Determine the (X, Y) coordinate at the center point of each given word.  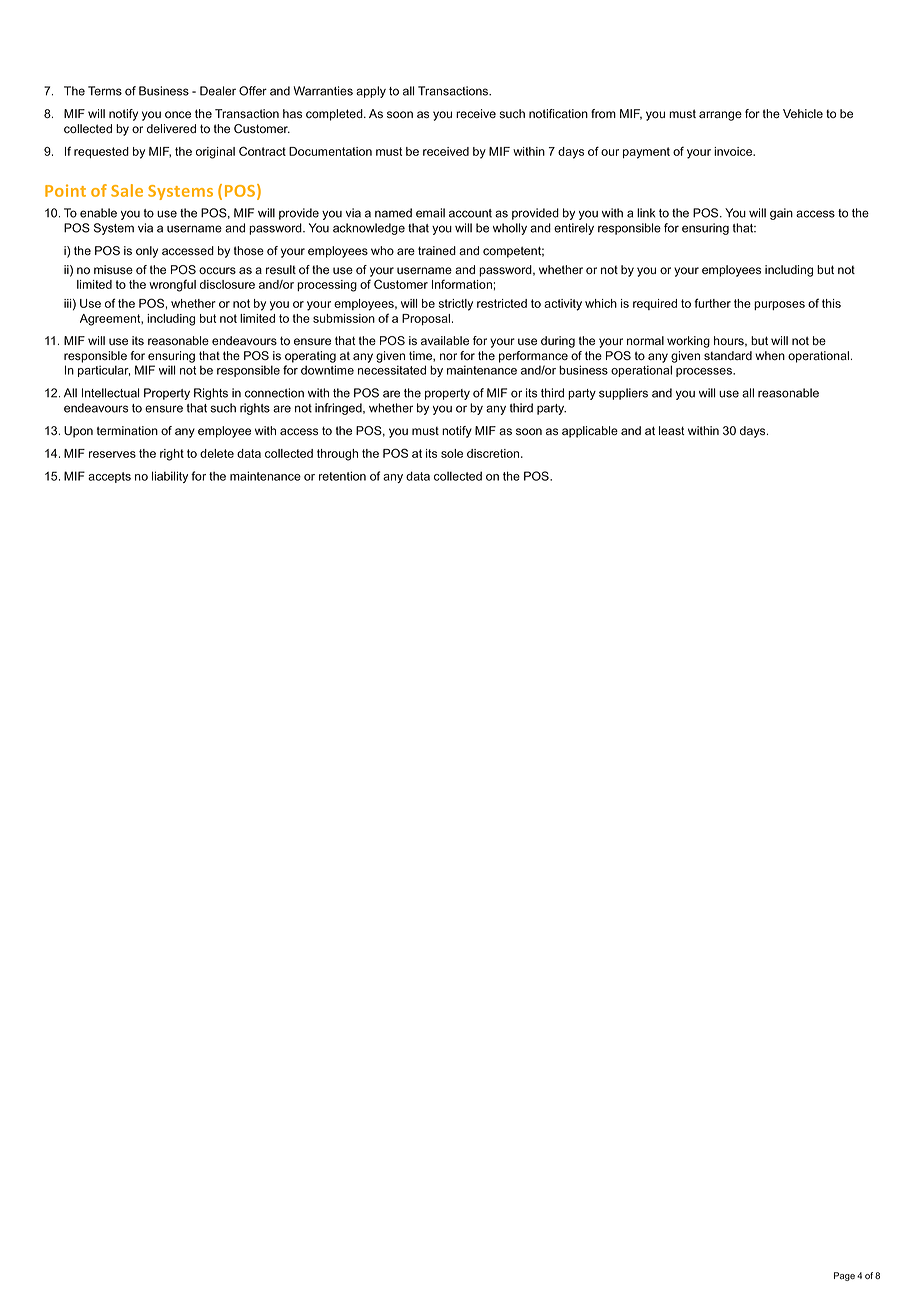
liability (170, 477)
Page (844, 1276)
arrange (720, 116)
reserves (112, 454)
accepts (109, 477)
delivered (171, 129)
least (671, 431)
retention (342, 476)
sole (452, 453)
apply (371, 92)
